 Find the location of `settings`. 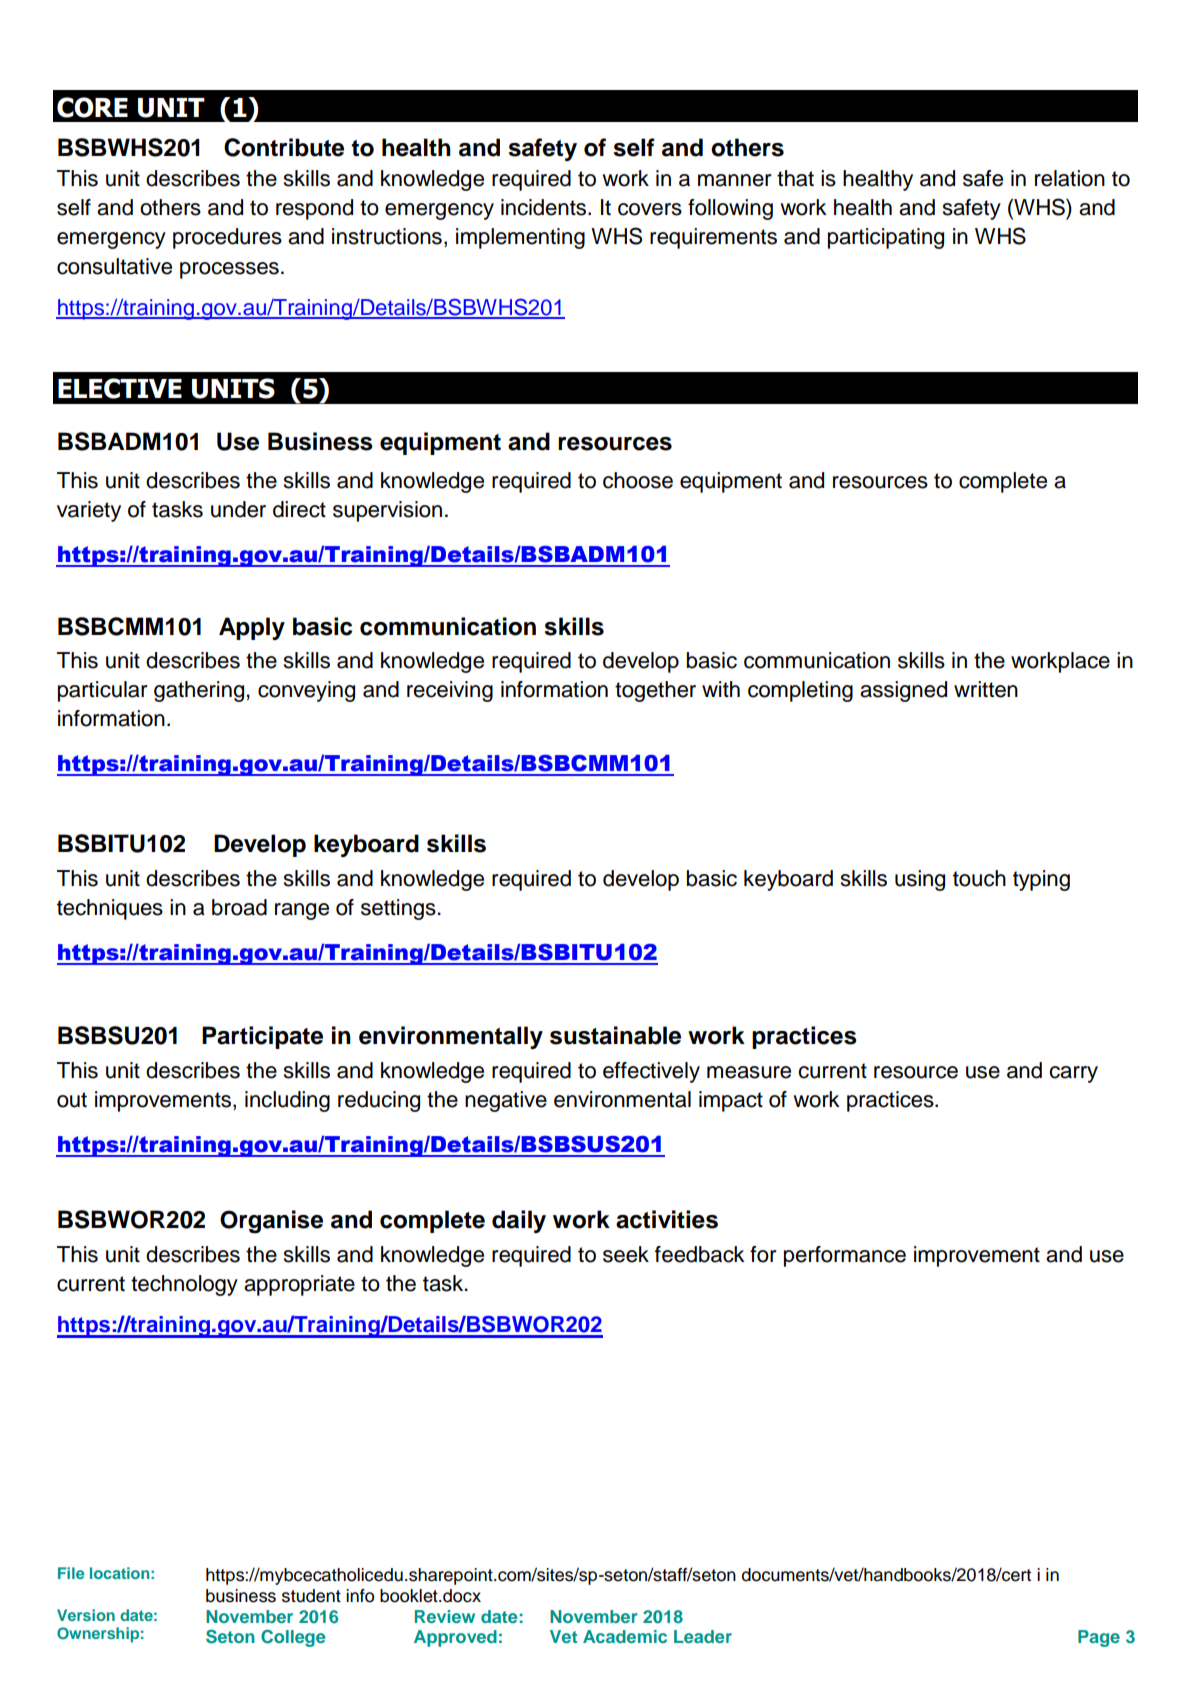

settings is located at coordinates (399, 909).
